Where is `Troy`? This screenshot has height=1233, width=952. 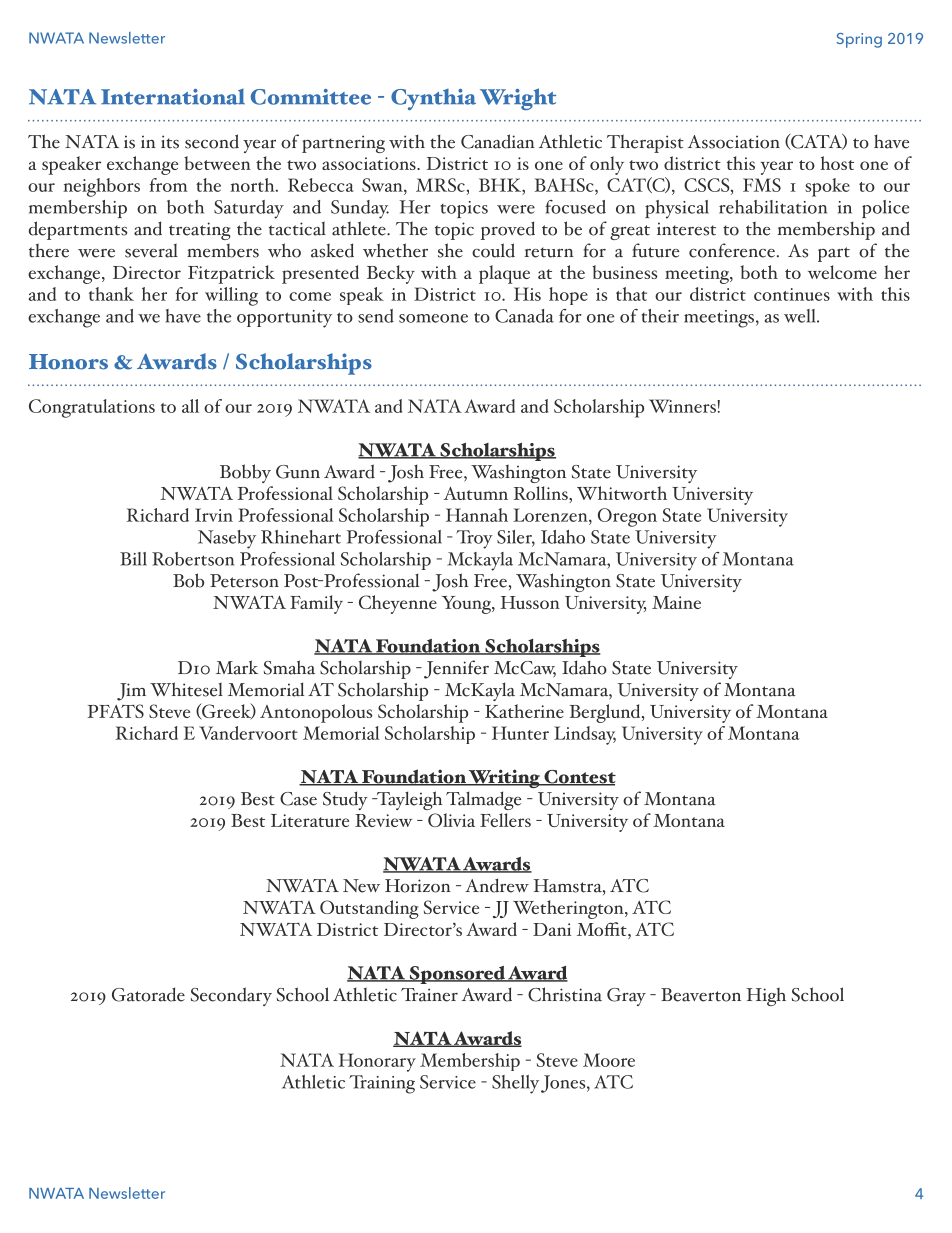
Troy is located at coordinates (474, 539).
